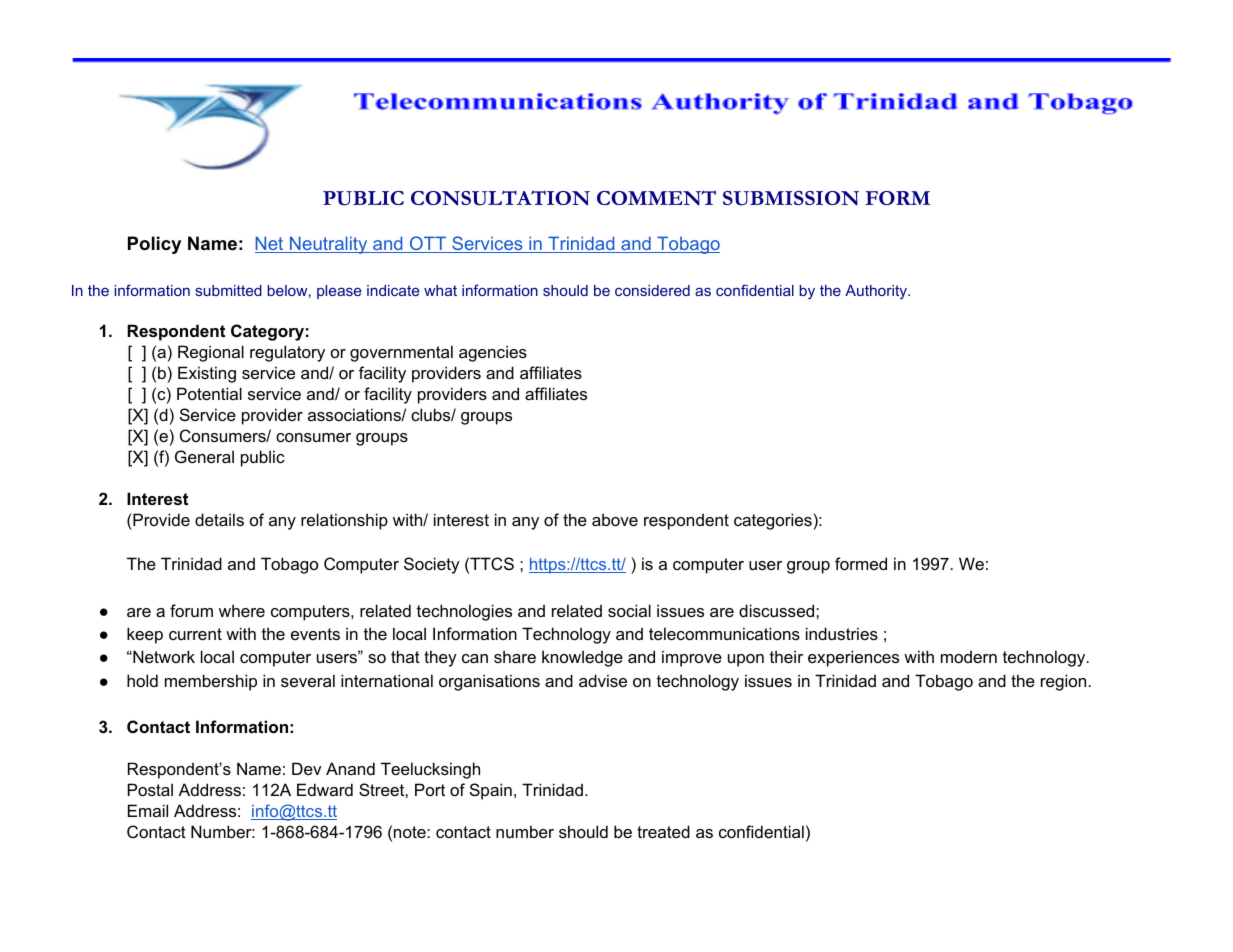 The width and height of the document is (1233, 952). What do you see at coordinates (791, 198) in the document?
I see `SUBMISSION` at bounding box center [791, 198].
